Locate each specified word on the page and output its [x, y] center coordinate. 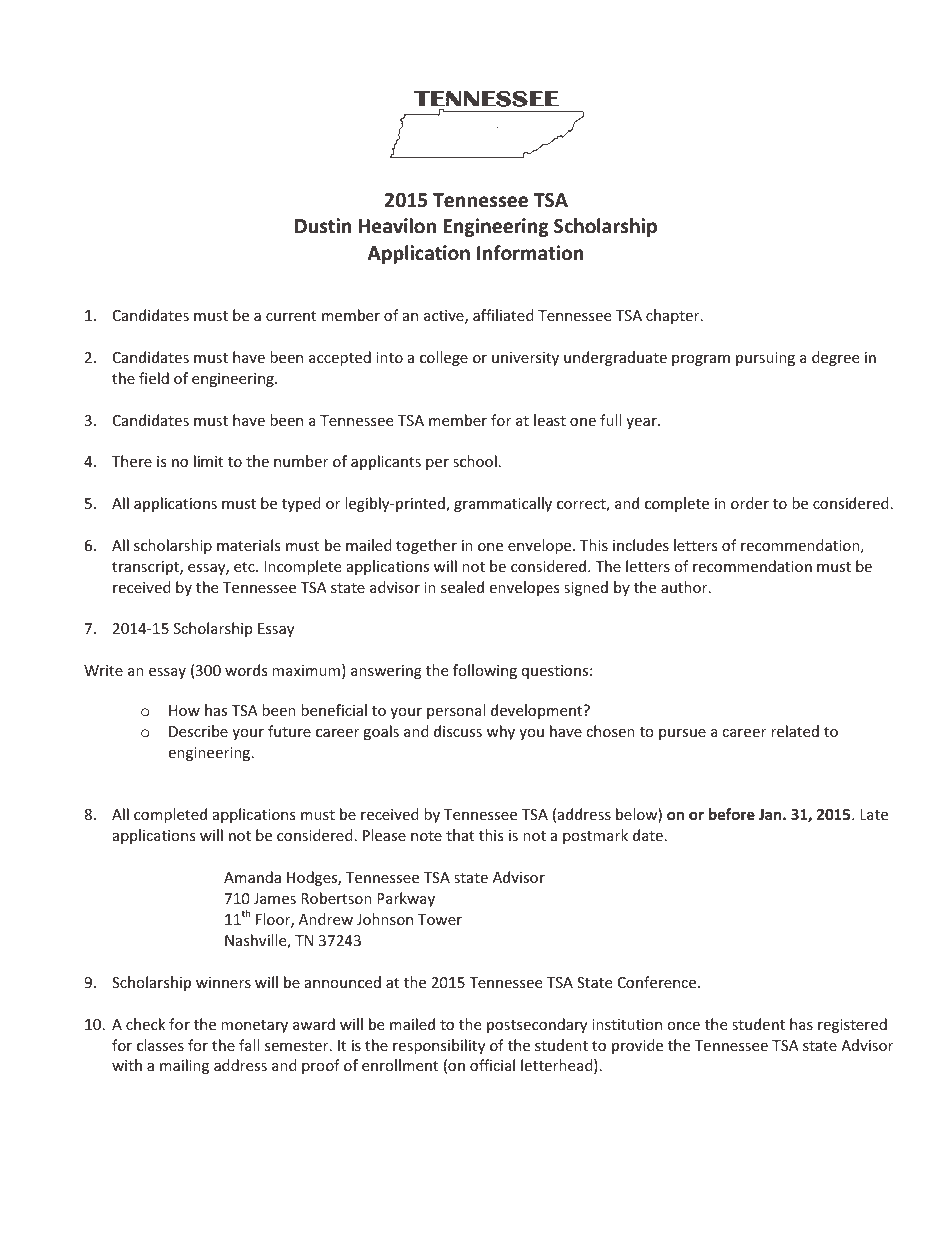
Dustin [323, 226]
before [732, 814]
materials [249, 545]
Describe [198, 731]
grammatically [503, 504]
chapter [674, 316]
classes [160, 1045]
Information [530, 253]
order [750, 503]
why [501, 732]
